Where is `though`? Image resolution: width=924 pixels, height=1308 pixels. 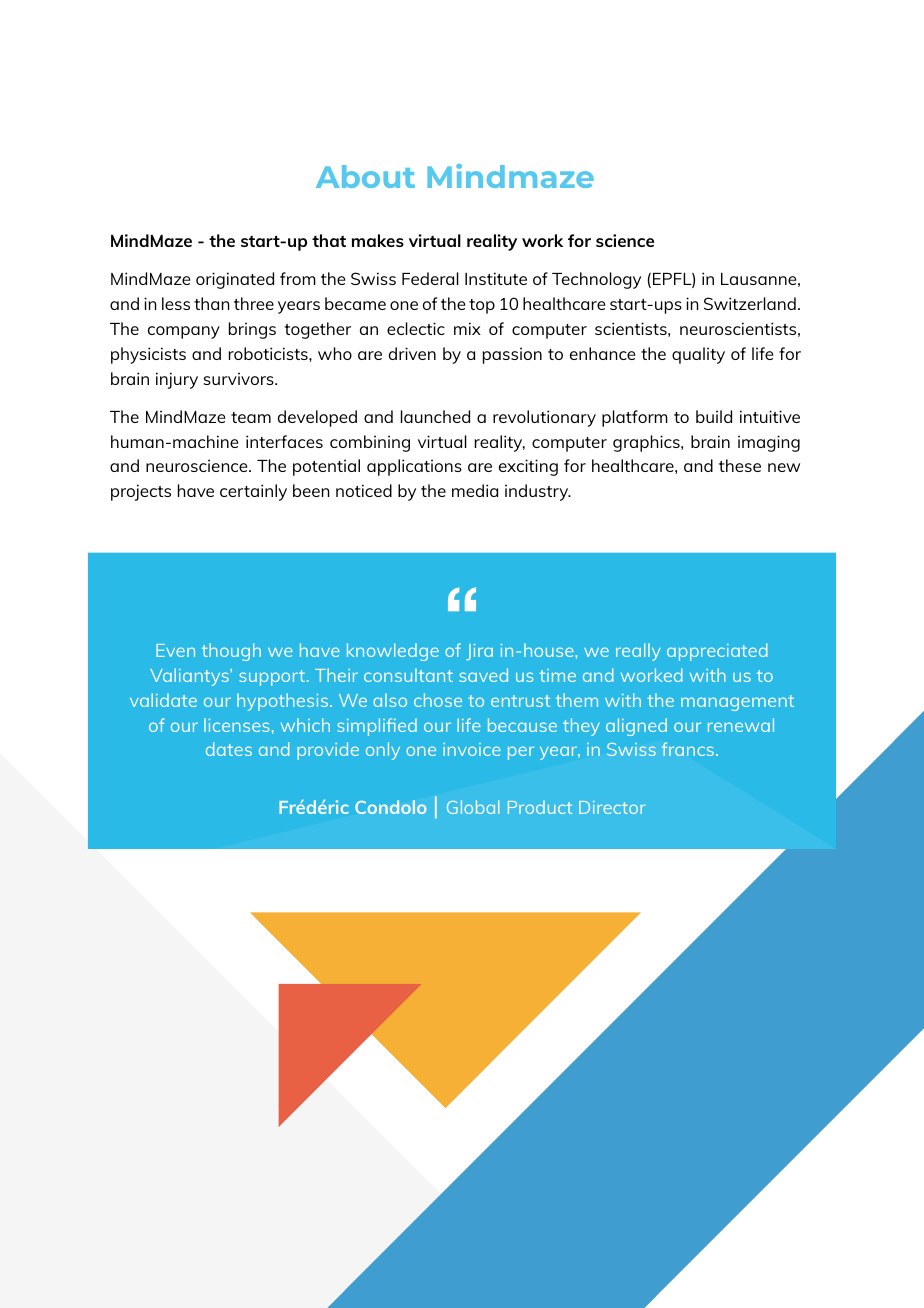 though is located at coordinates (231, 652).
